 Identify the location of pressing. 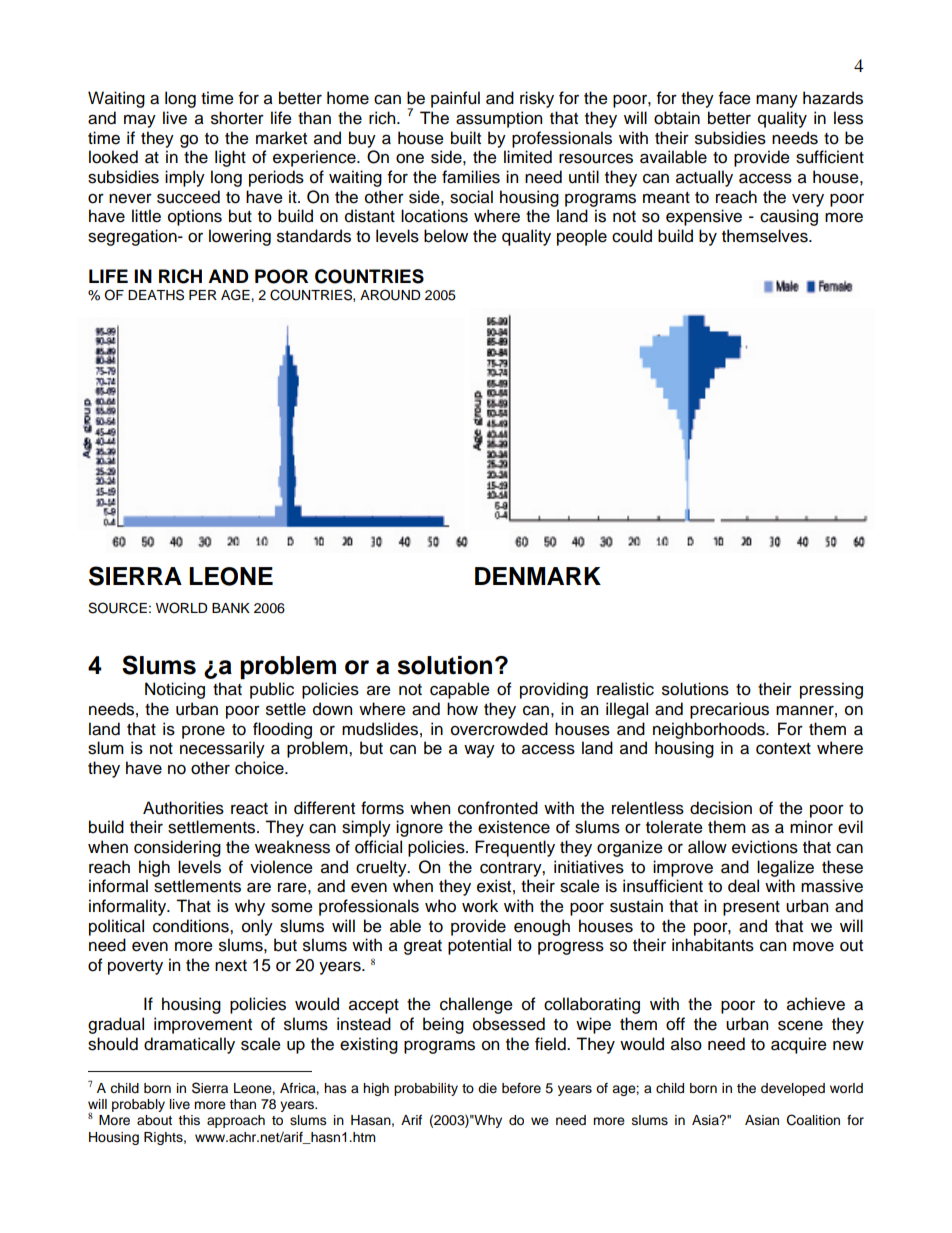
(831, 690).
